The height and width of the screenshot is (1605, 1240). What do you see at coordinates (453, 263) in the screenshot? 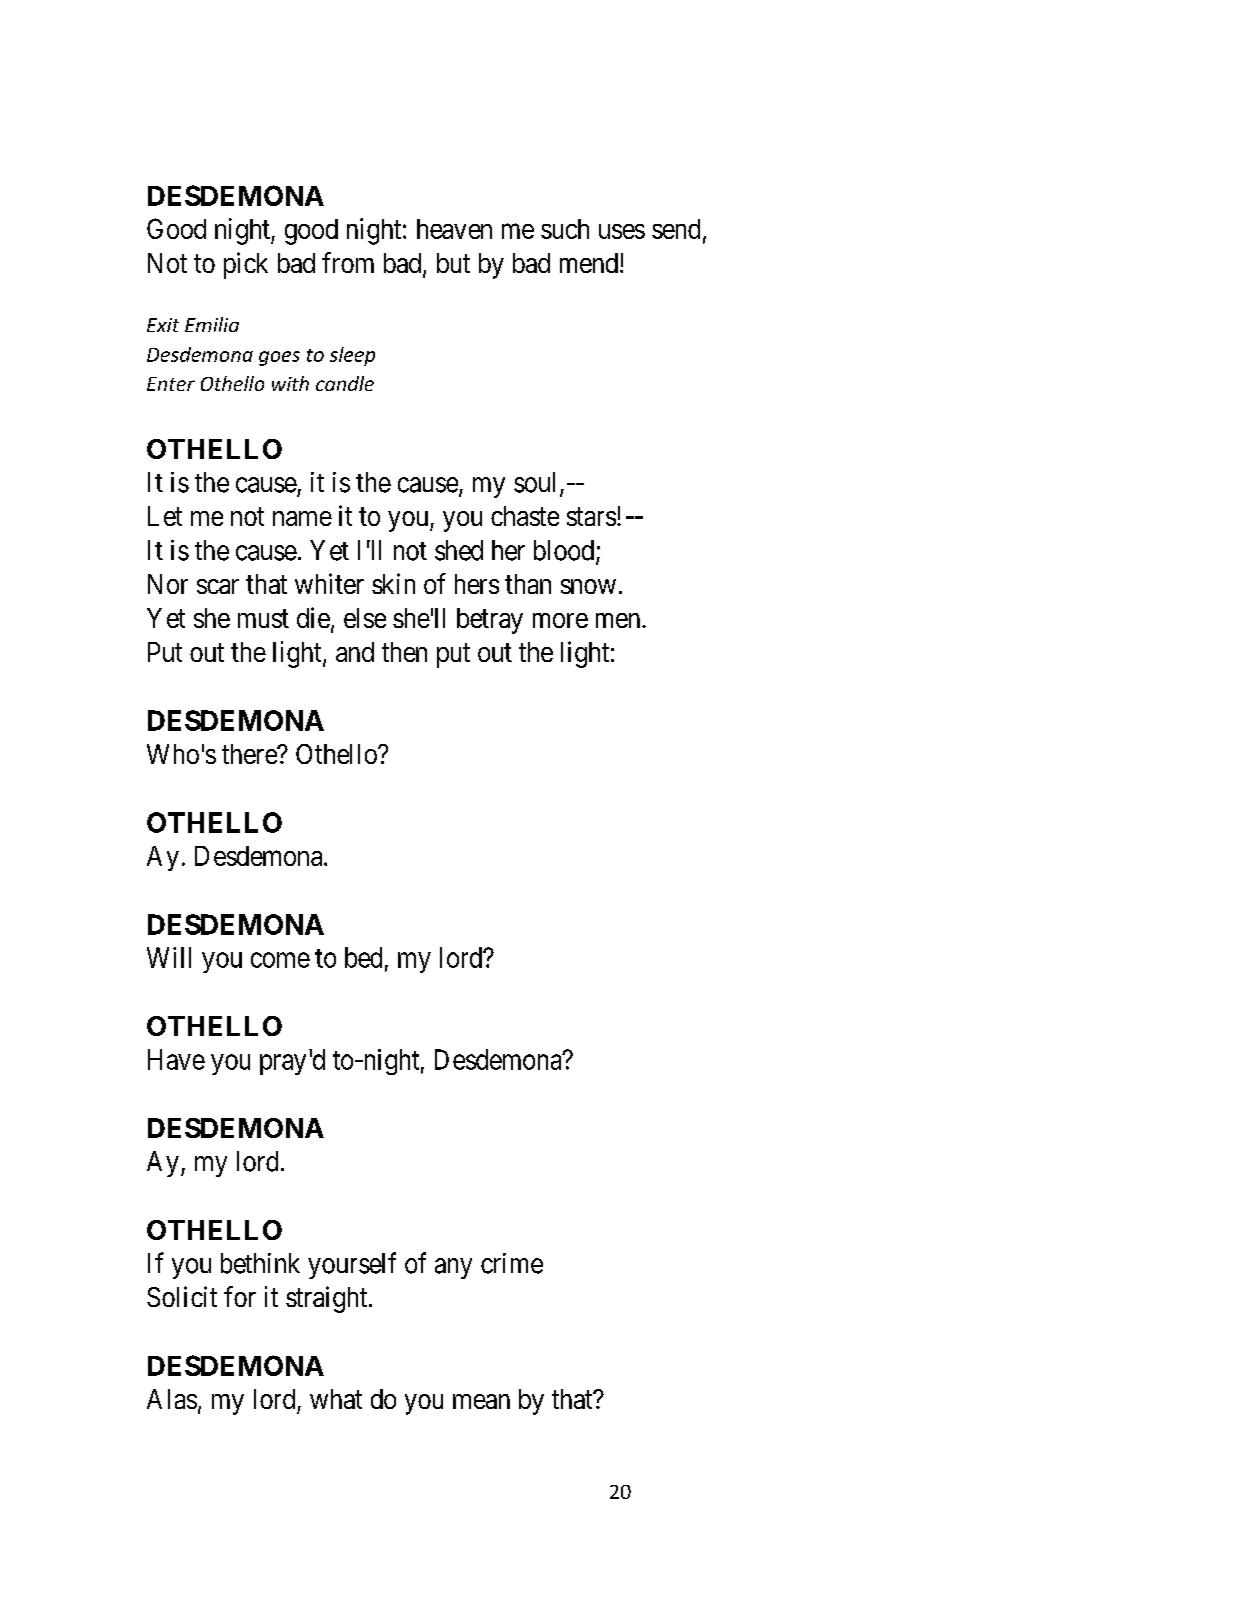
I see `but` at bounding box center [453, 263].
